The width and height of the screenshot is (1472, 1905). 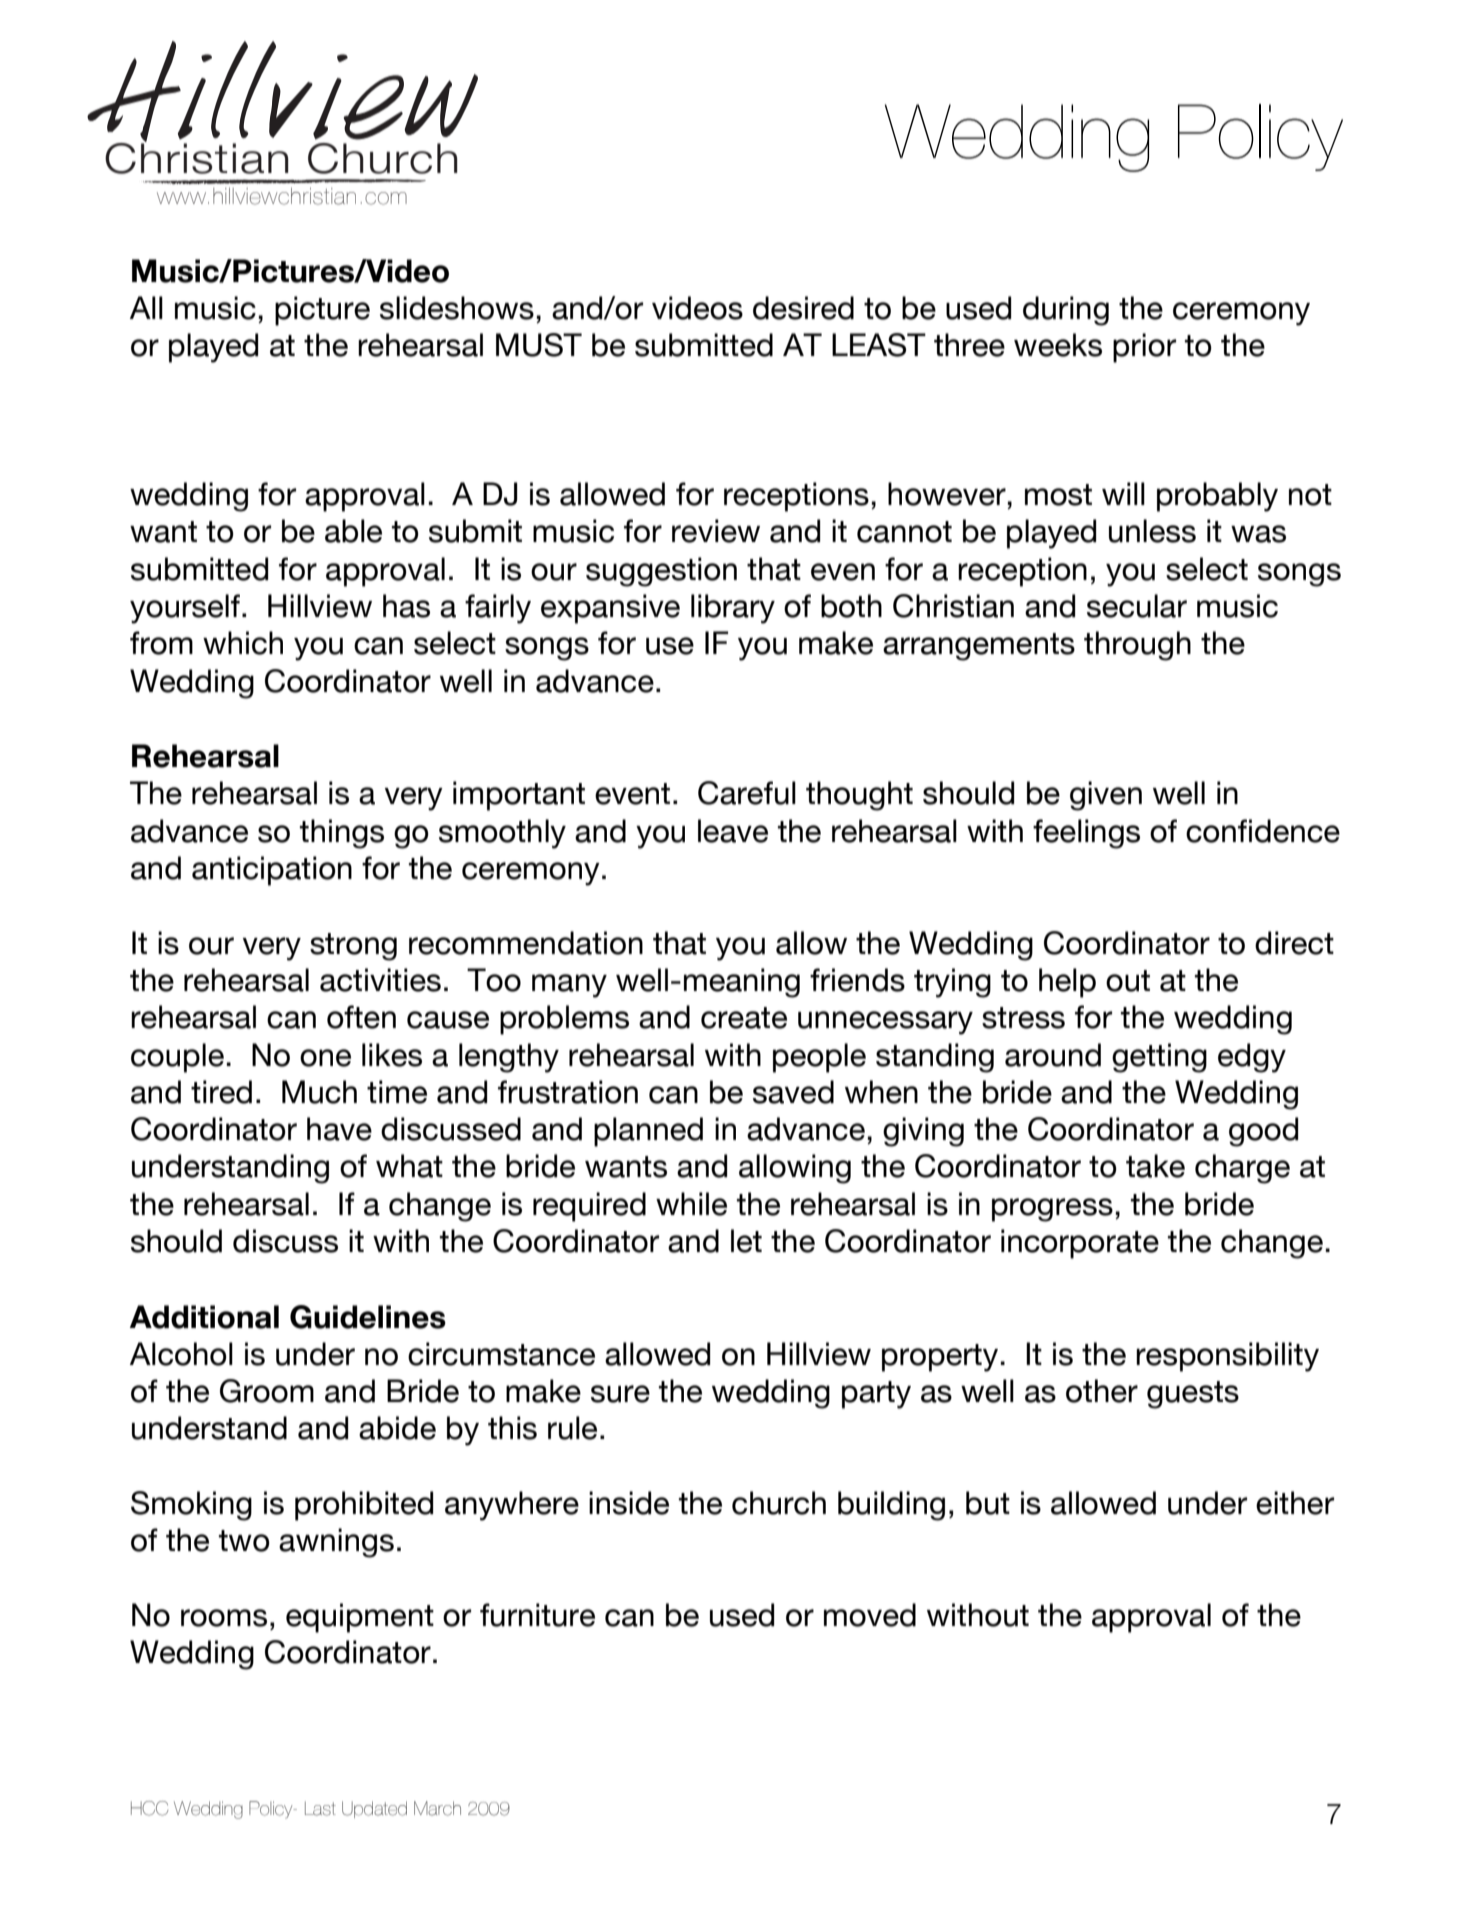 What do you see at coordinates (1193, 1395) in the screenshot?
I see `guests` at bounding box center [1193, 1395].
